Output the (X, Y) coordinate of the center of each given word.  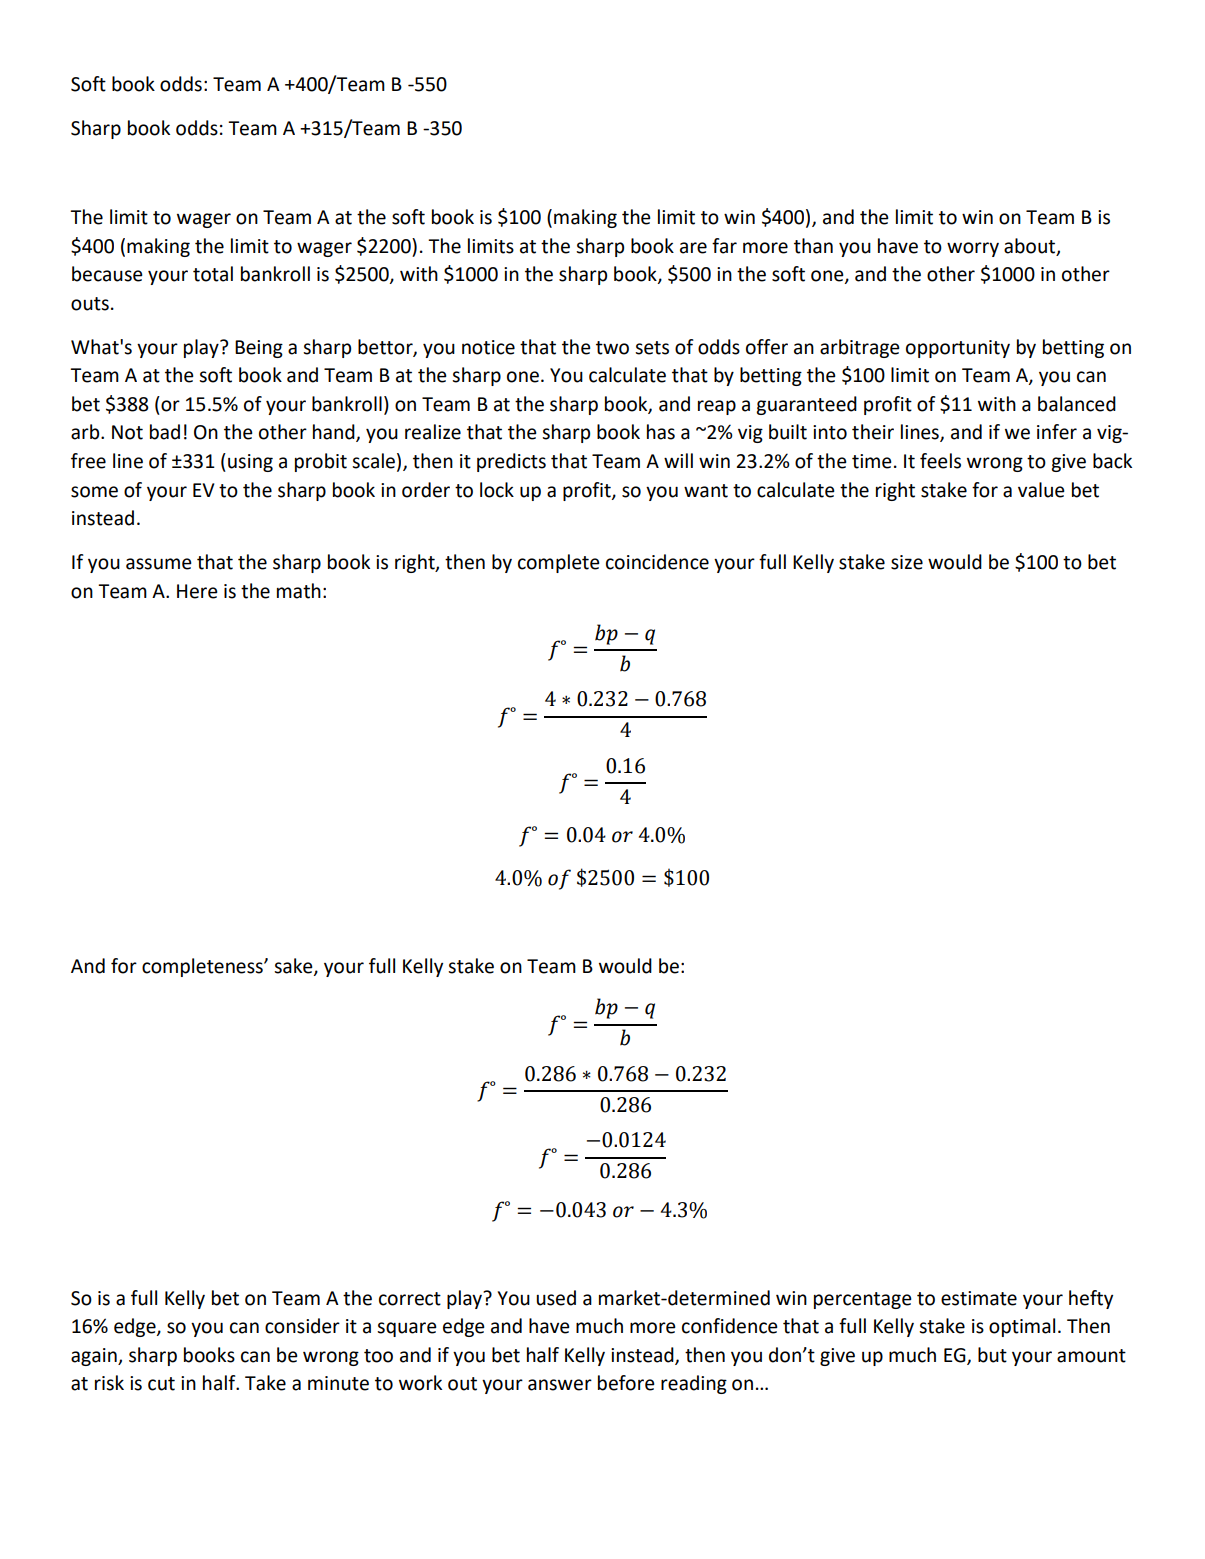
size (907, 562)
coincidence (657, 562)
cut (161, 1384)
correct (410, 1299)
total (213, 274)
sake (294, 966)
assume (159, 564)
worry (973, 249)
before (626, 1383)
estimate (979, 1298)
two (612, 348)
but (992, 1355)
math (299, 591)
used (556, 1298)
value (1041, 490)
